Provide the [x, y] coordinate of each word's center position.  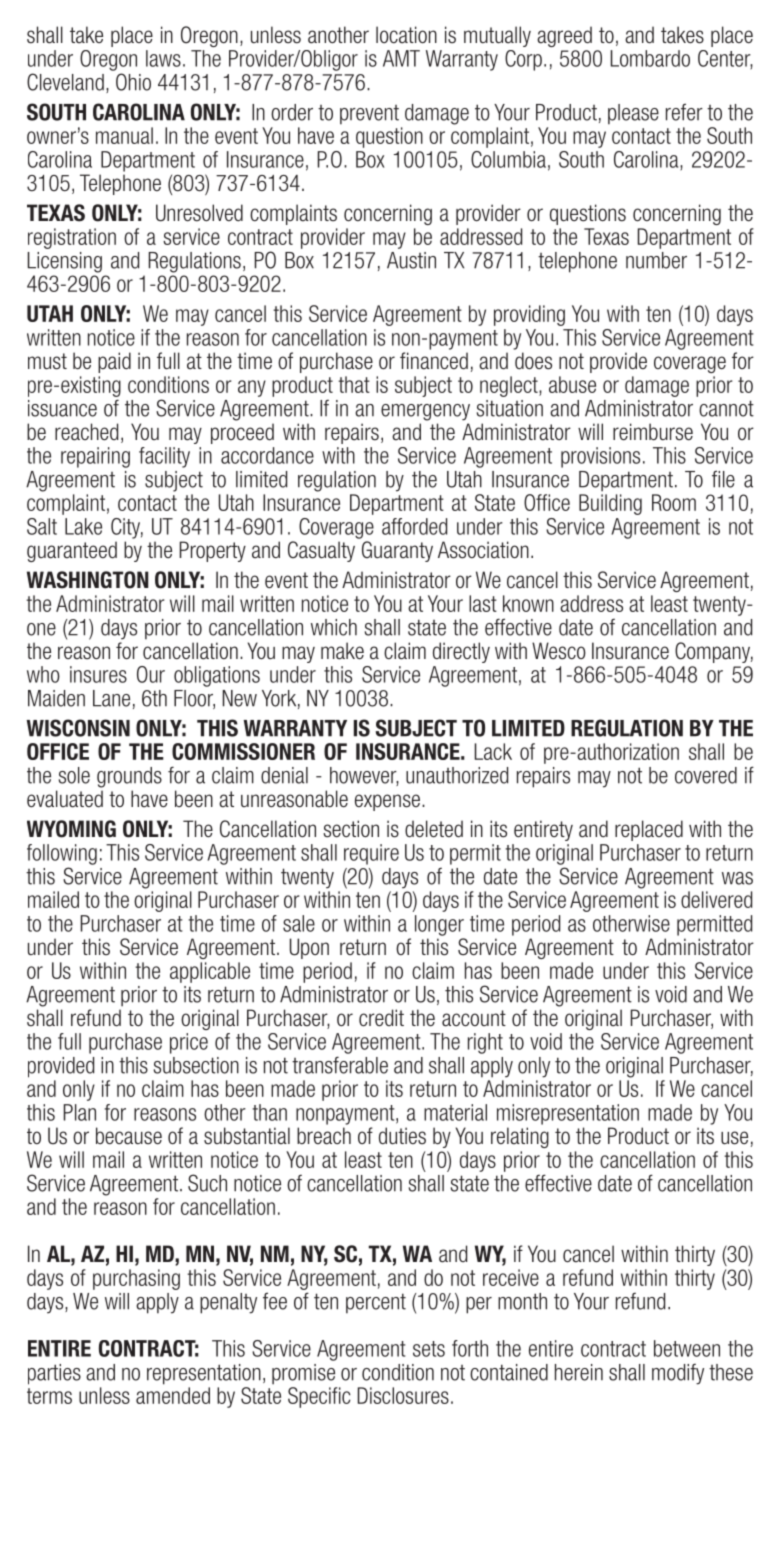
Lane [111, 698]
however [364, 776]
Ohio [133, 82]
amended [173, 1395]
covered [706, 775]
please [633, 114]
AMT [401, 58]
